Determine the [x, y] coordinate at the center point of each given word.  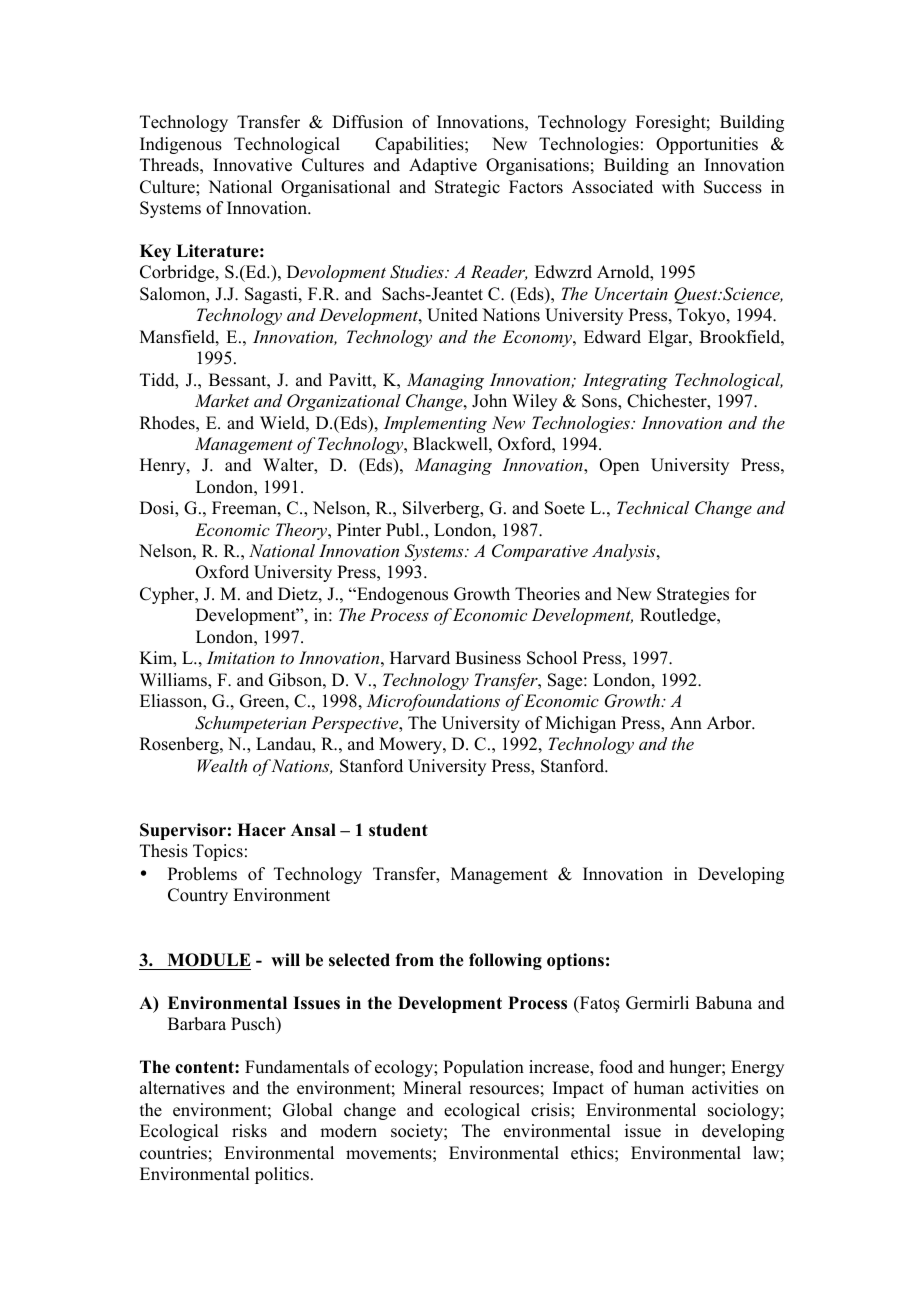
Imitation [241, 657]
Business [488, 658]
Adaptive [443, 166]
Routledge [679, 616]
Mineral [432, 1088]
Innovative [252, 165]
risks [249, 1131]
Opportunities [707, 145]
